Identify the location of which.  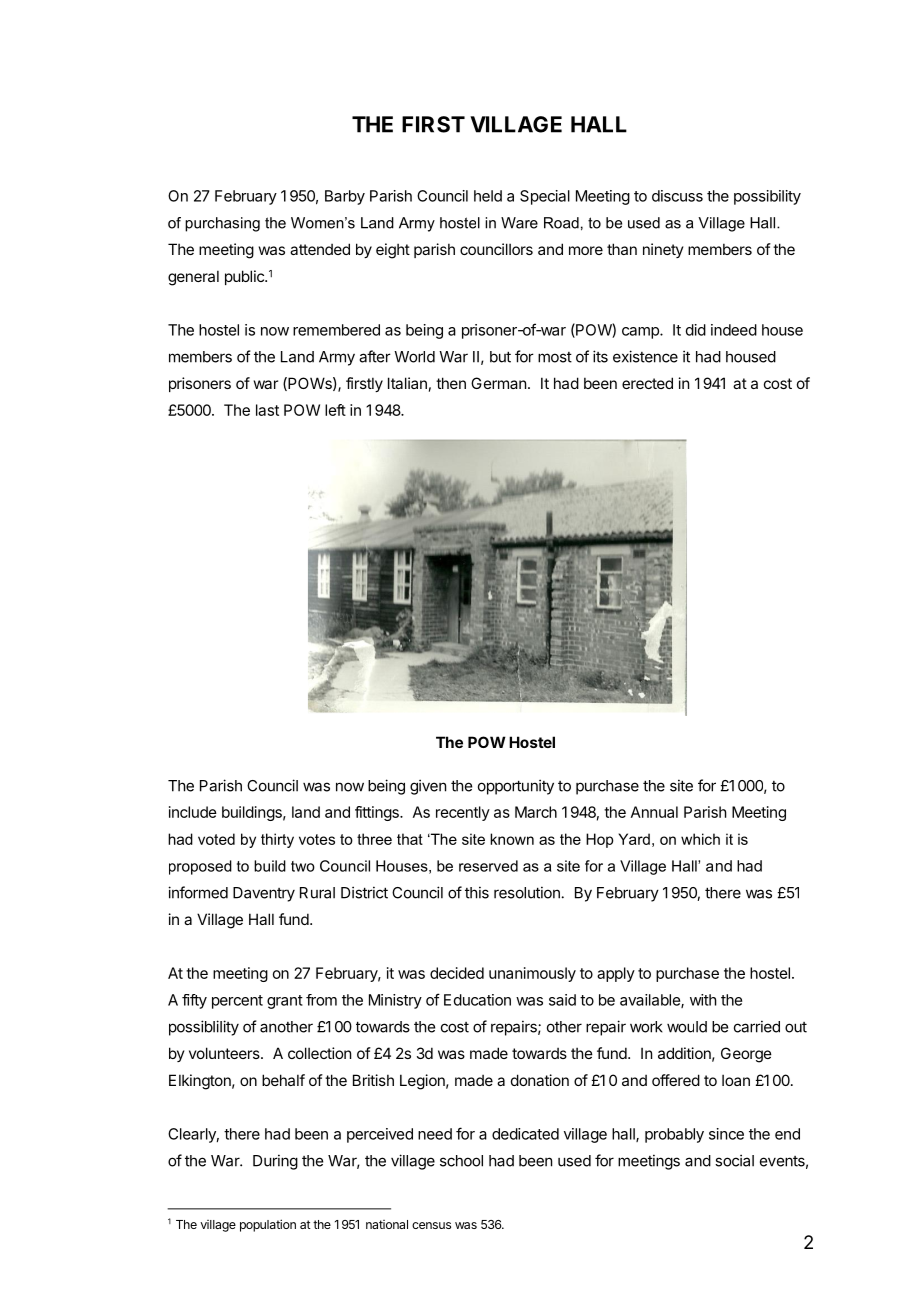
(700, 839).
